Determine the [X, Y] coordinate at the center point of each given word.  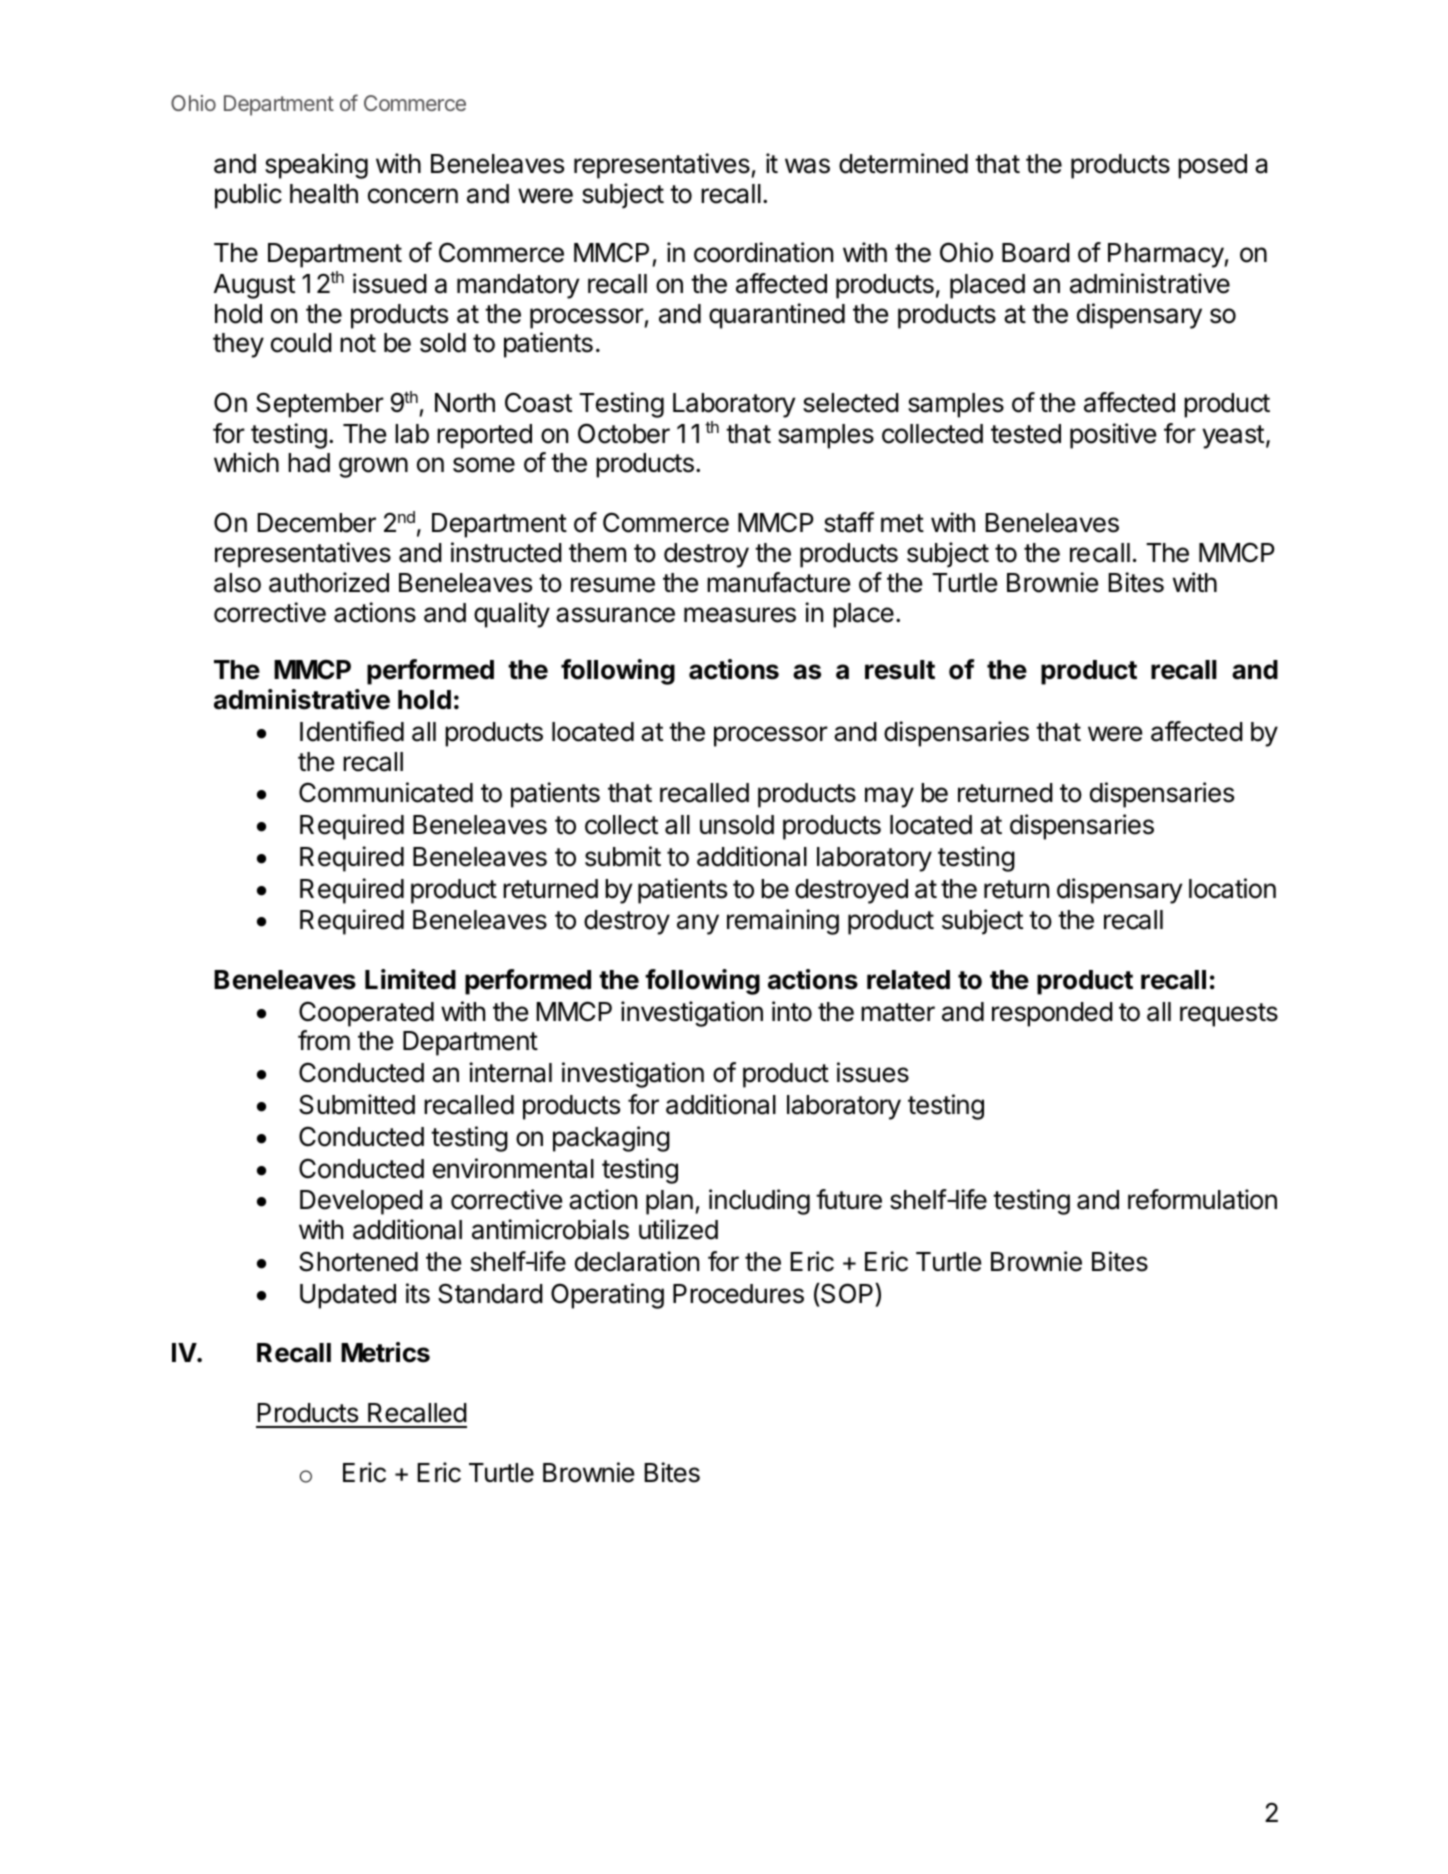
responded [1052, 1014]
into [792, 1011]
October [624, 433]
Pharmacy [1166, 255]
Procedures [738, 1294]
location [1232, 888]
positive [1113, 436]
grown [373, 467]
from [324, 1040]
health [324, 194]
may [889, 797]
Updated [348, 1296]
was [807, 166]
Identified [352, 731]
